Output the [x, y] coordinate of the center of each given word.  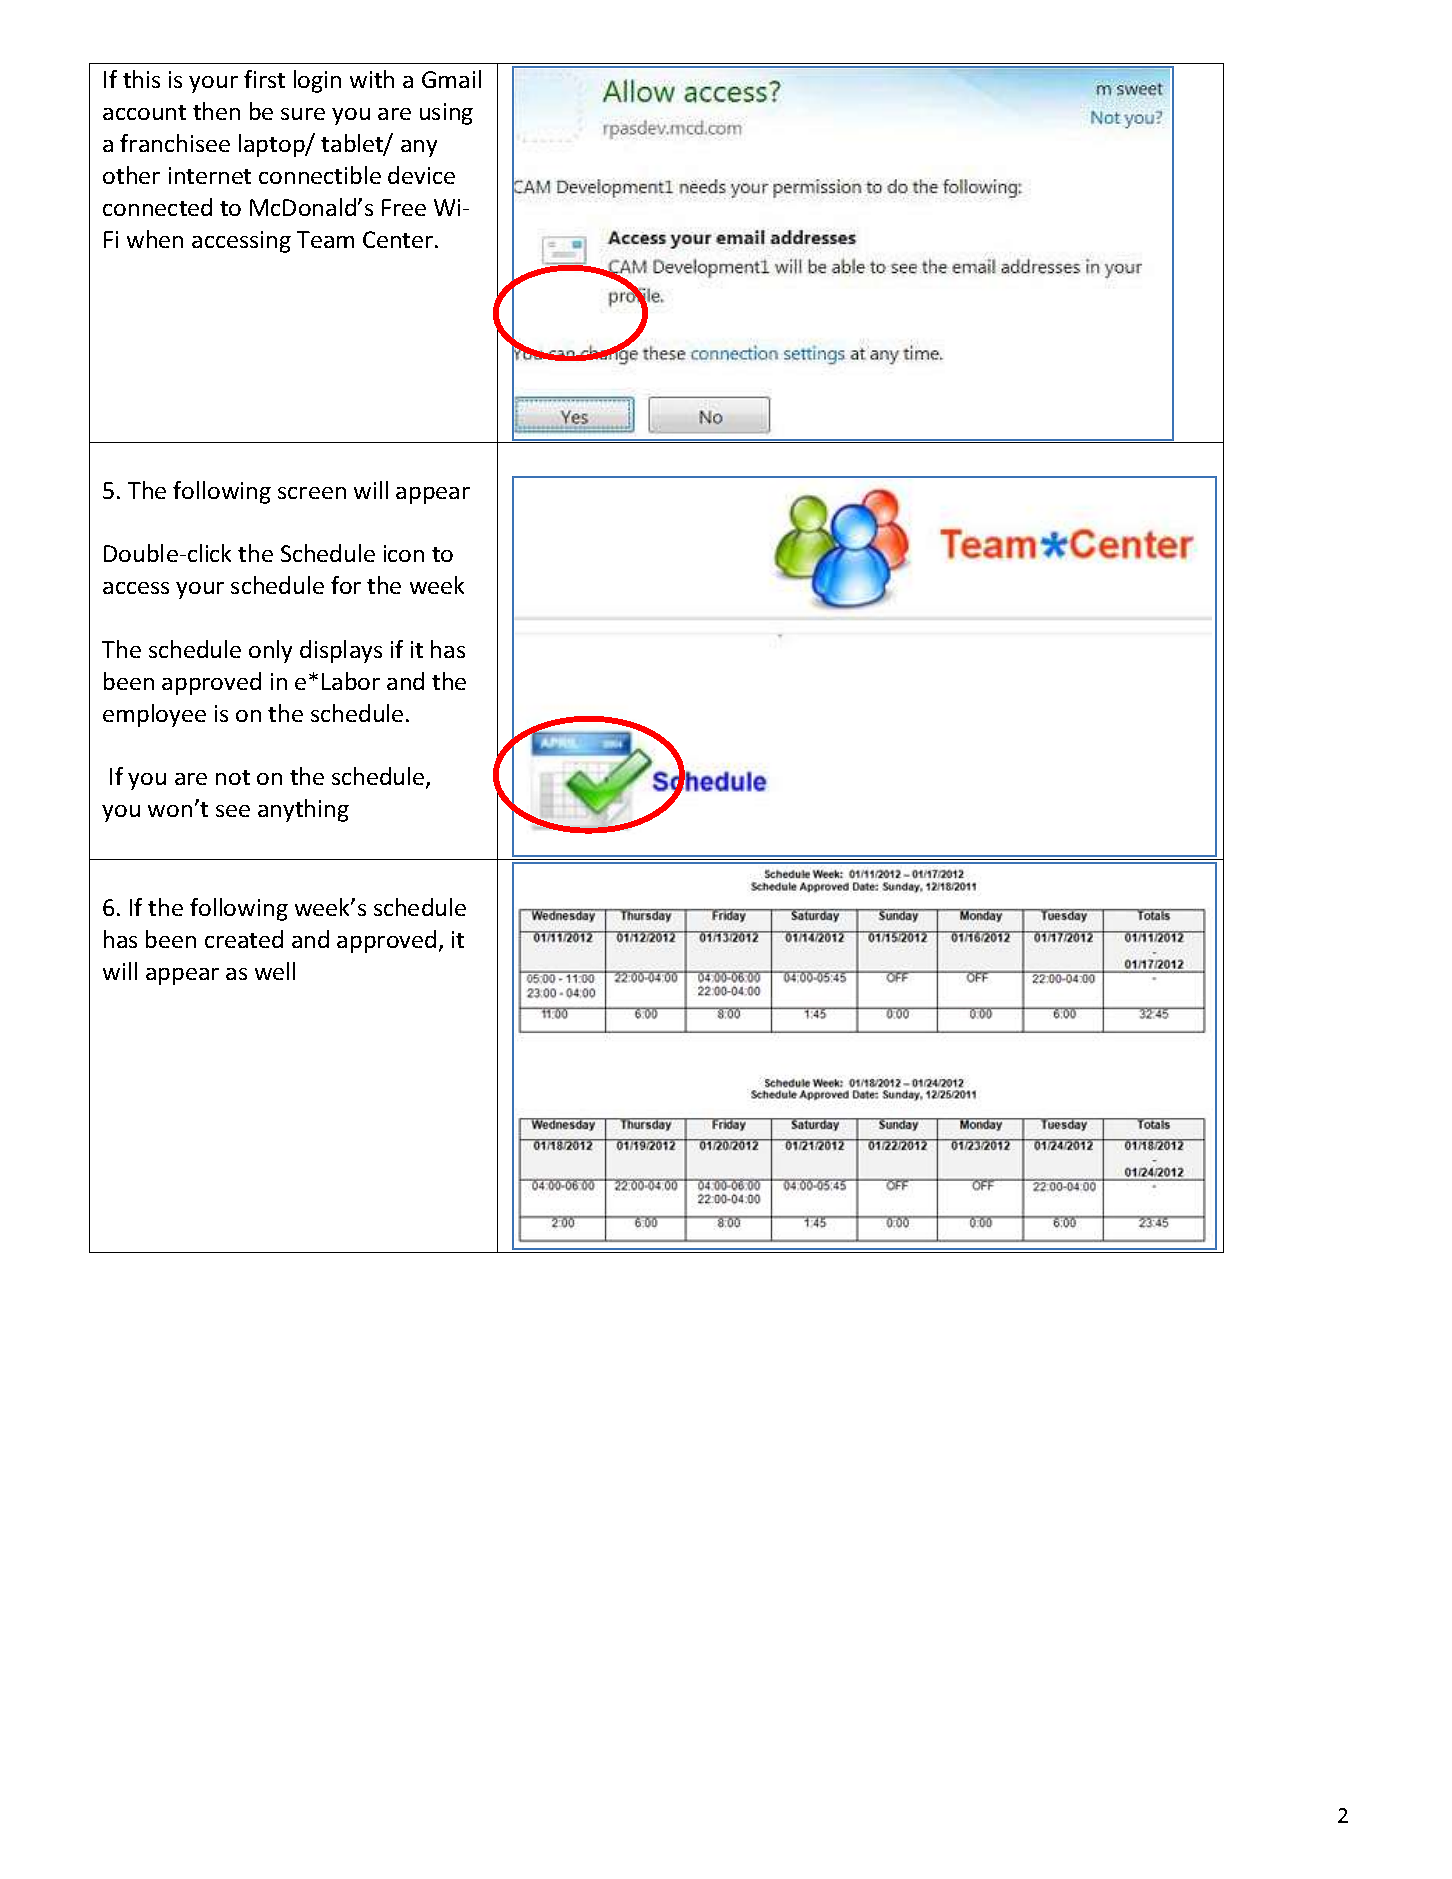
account [144, 112]
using [446, 114]
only [270, 651]
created [244, 939]
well [275, 971]
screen [312, 493]
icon [404, 553]
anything [303, 810]
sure [303, 114]
